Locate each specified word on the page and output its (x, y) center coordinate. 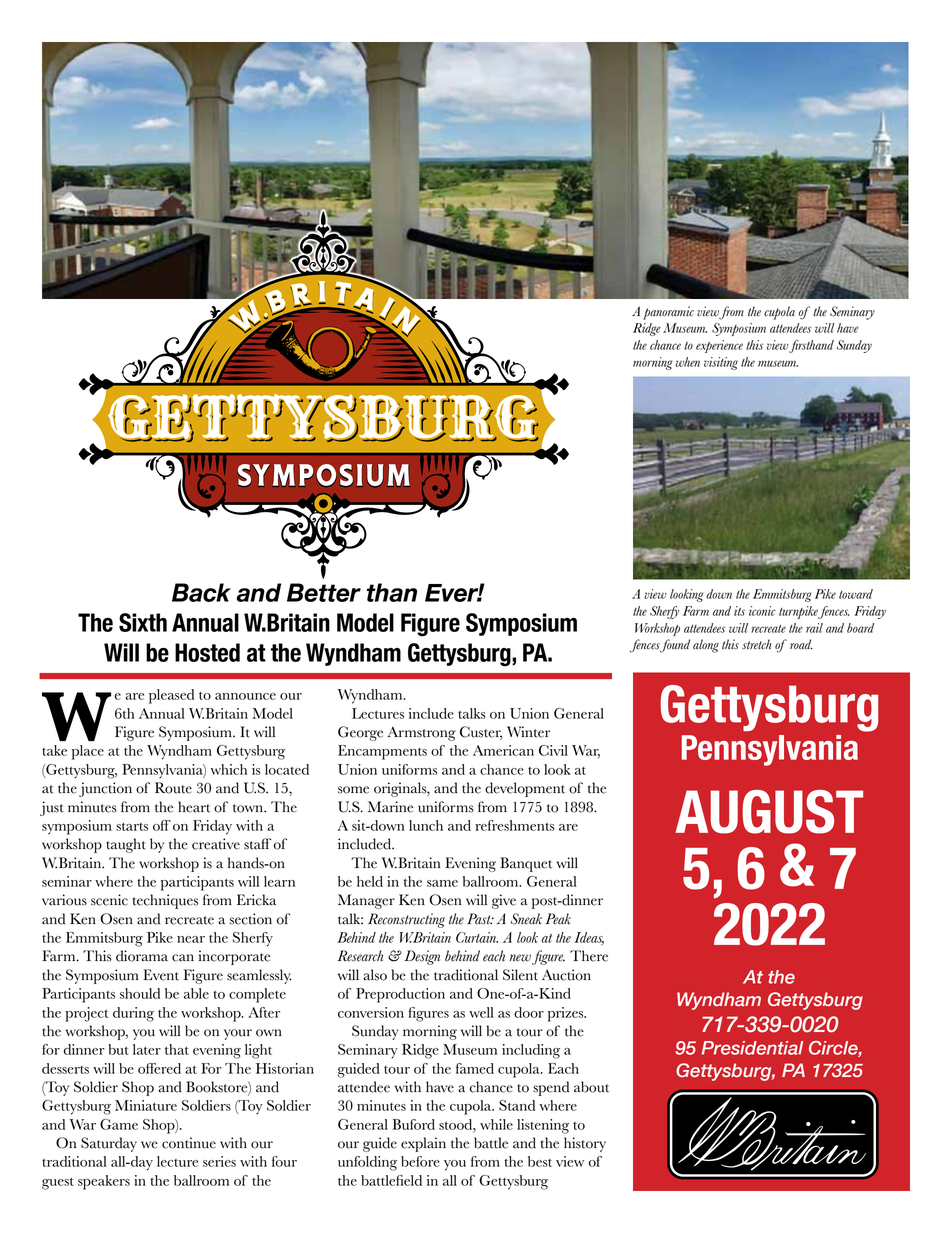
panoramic (668, 313)
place (88, 752)
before (420, 1161)
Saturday (109, 1144)
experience (719, 346)
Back (201, 592)
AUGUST (769, 812)
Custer (481, 733)
